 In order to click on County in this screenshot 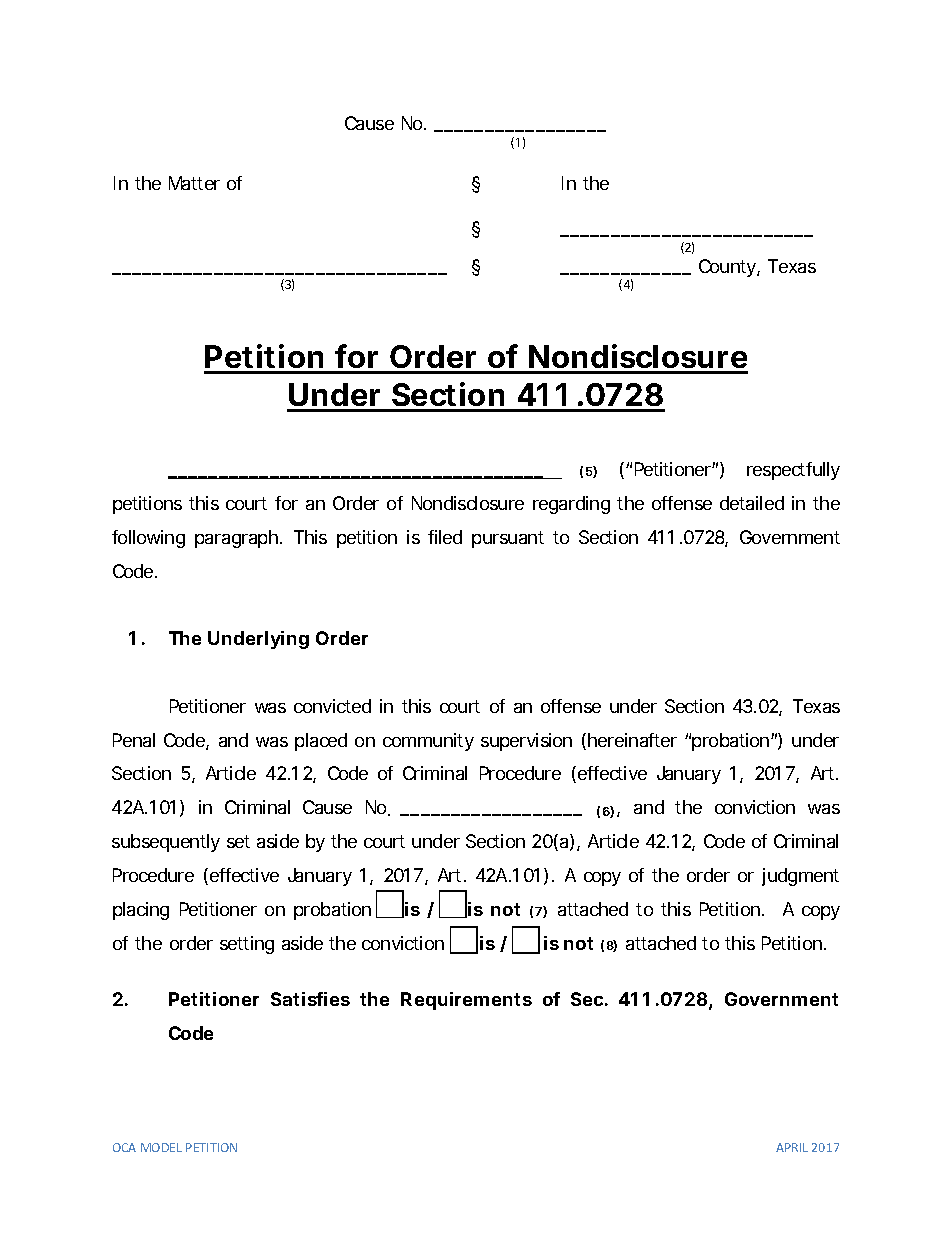, I will do `click(727, 268)`.
